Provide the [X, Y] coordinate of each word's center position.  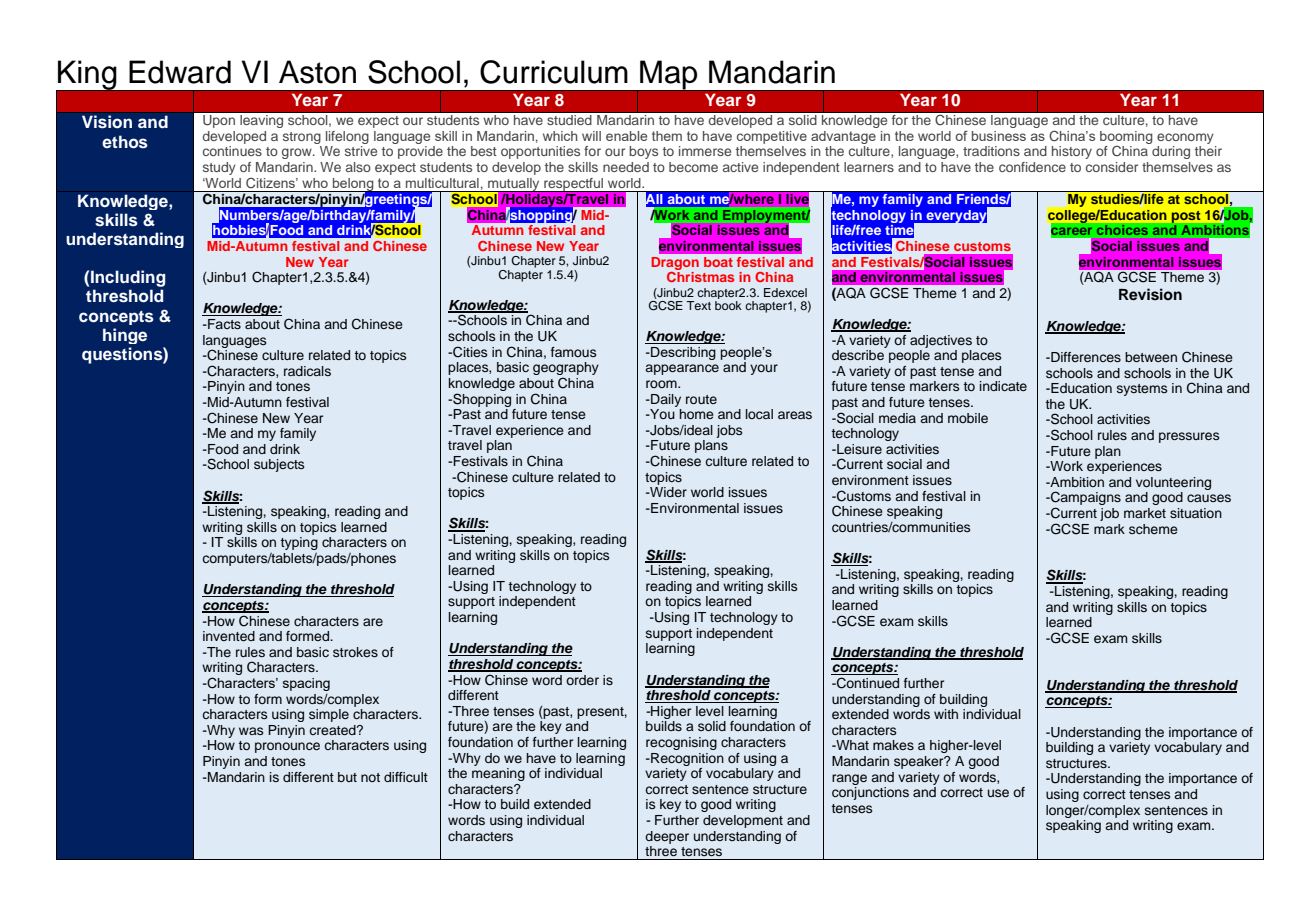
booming [1126, 137]
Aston [317, 72]
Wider [667, 492]
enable [626, 136]
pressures [1189, 437]
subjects [279, 465]
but [347, 777]
